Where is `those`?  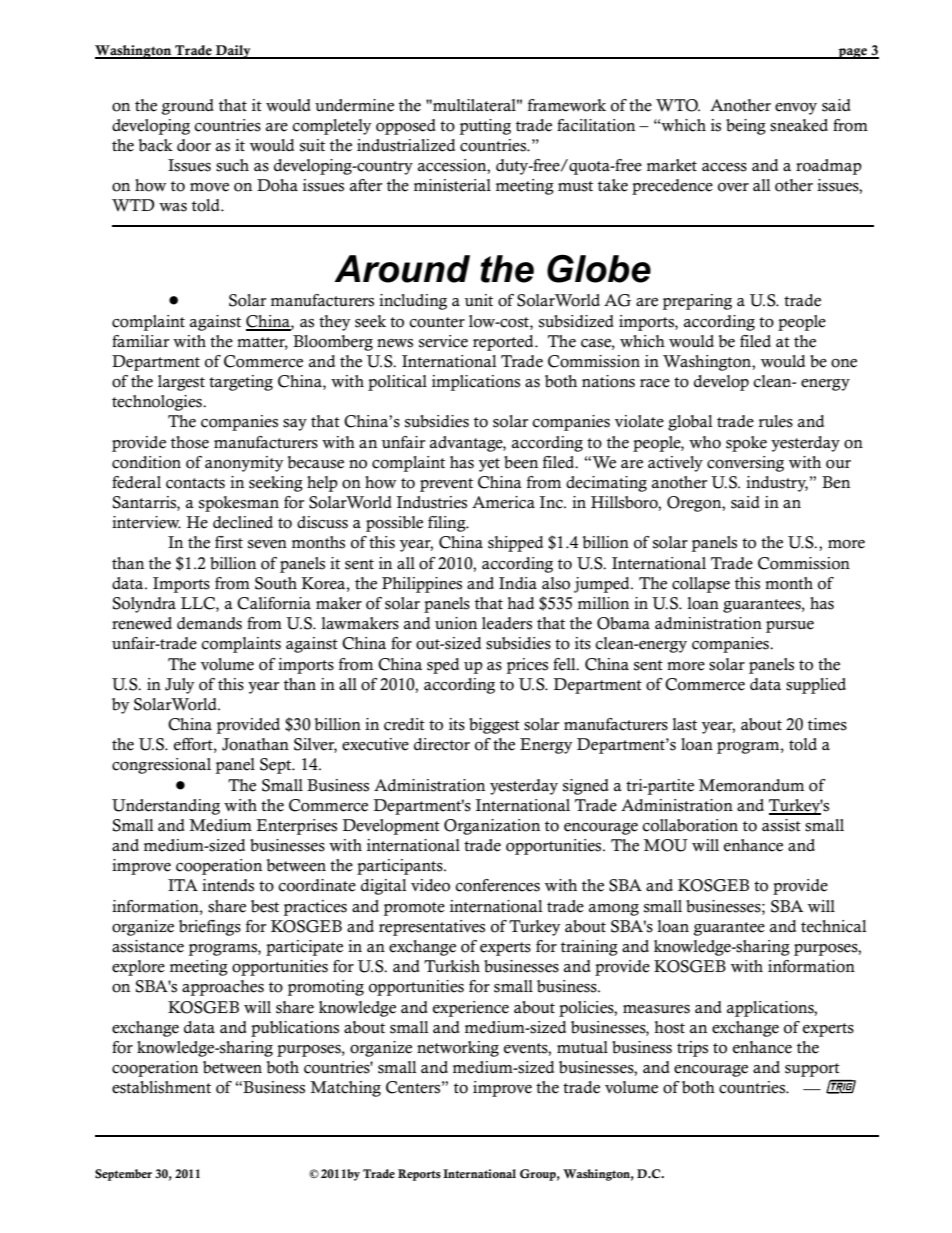
those is located at coordinates (190, 442).
